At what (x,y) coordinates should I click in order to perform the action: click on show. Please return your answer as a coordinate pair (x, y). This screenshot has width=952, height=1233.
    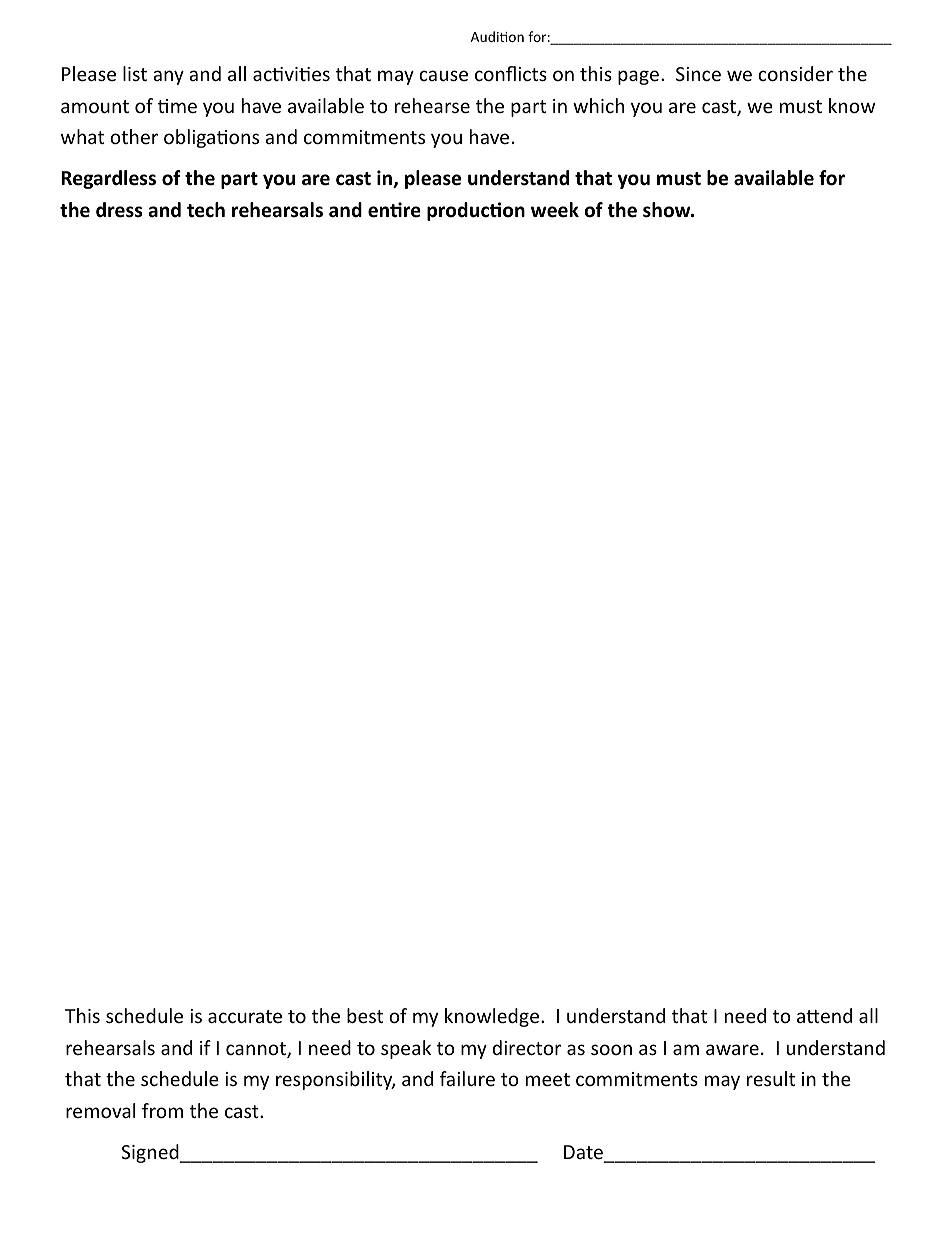
    Looking at the image, I should click on (668, 210).
